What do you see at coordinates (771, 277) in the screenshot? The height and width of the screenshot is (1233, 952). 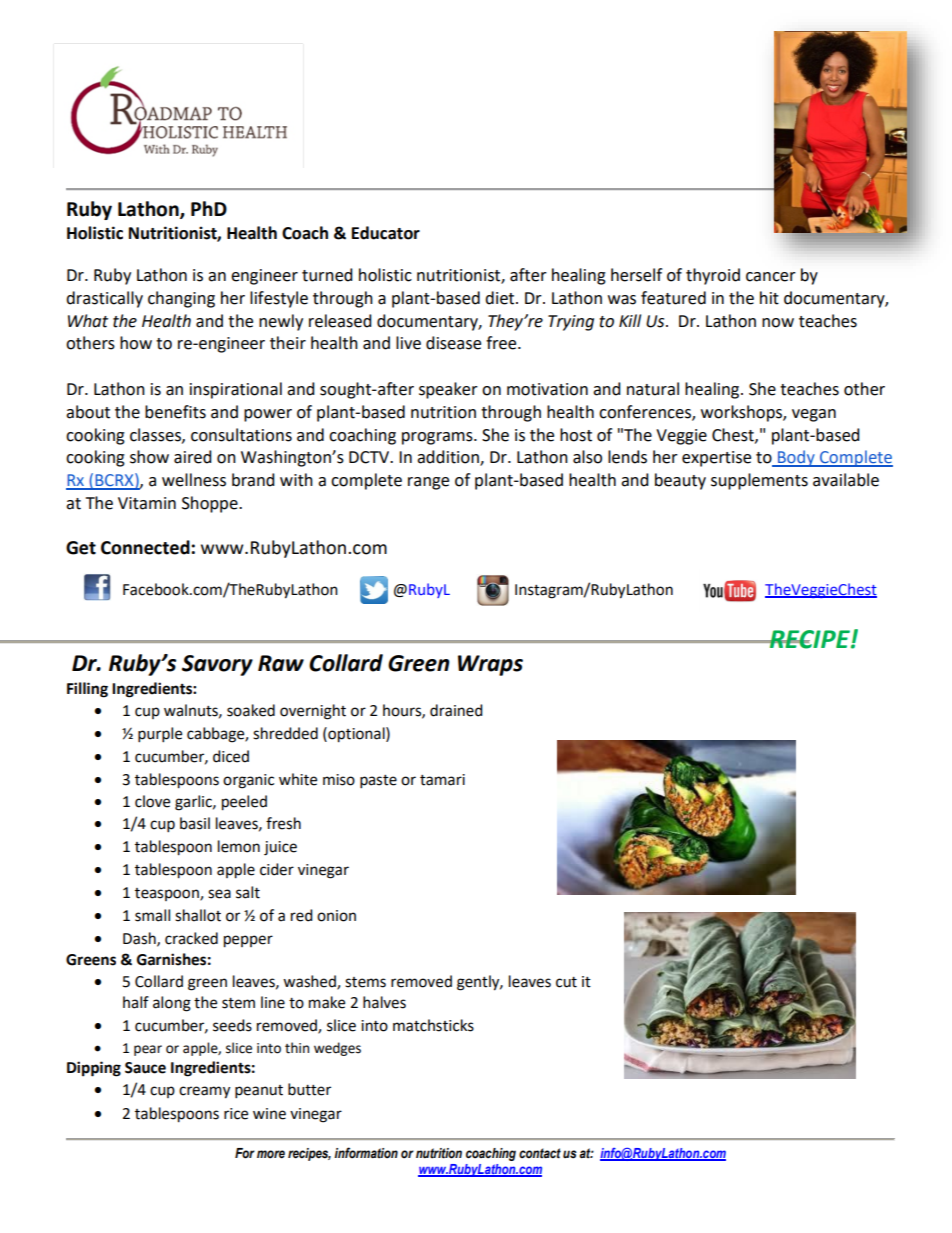 I see `cancer` at bounding box center [771, 277].
